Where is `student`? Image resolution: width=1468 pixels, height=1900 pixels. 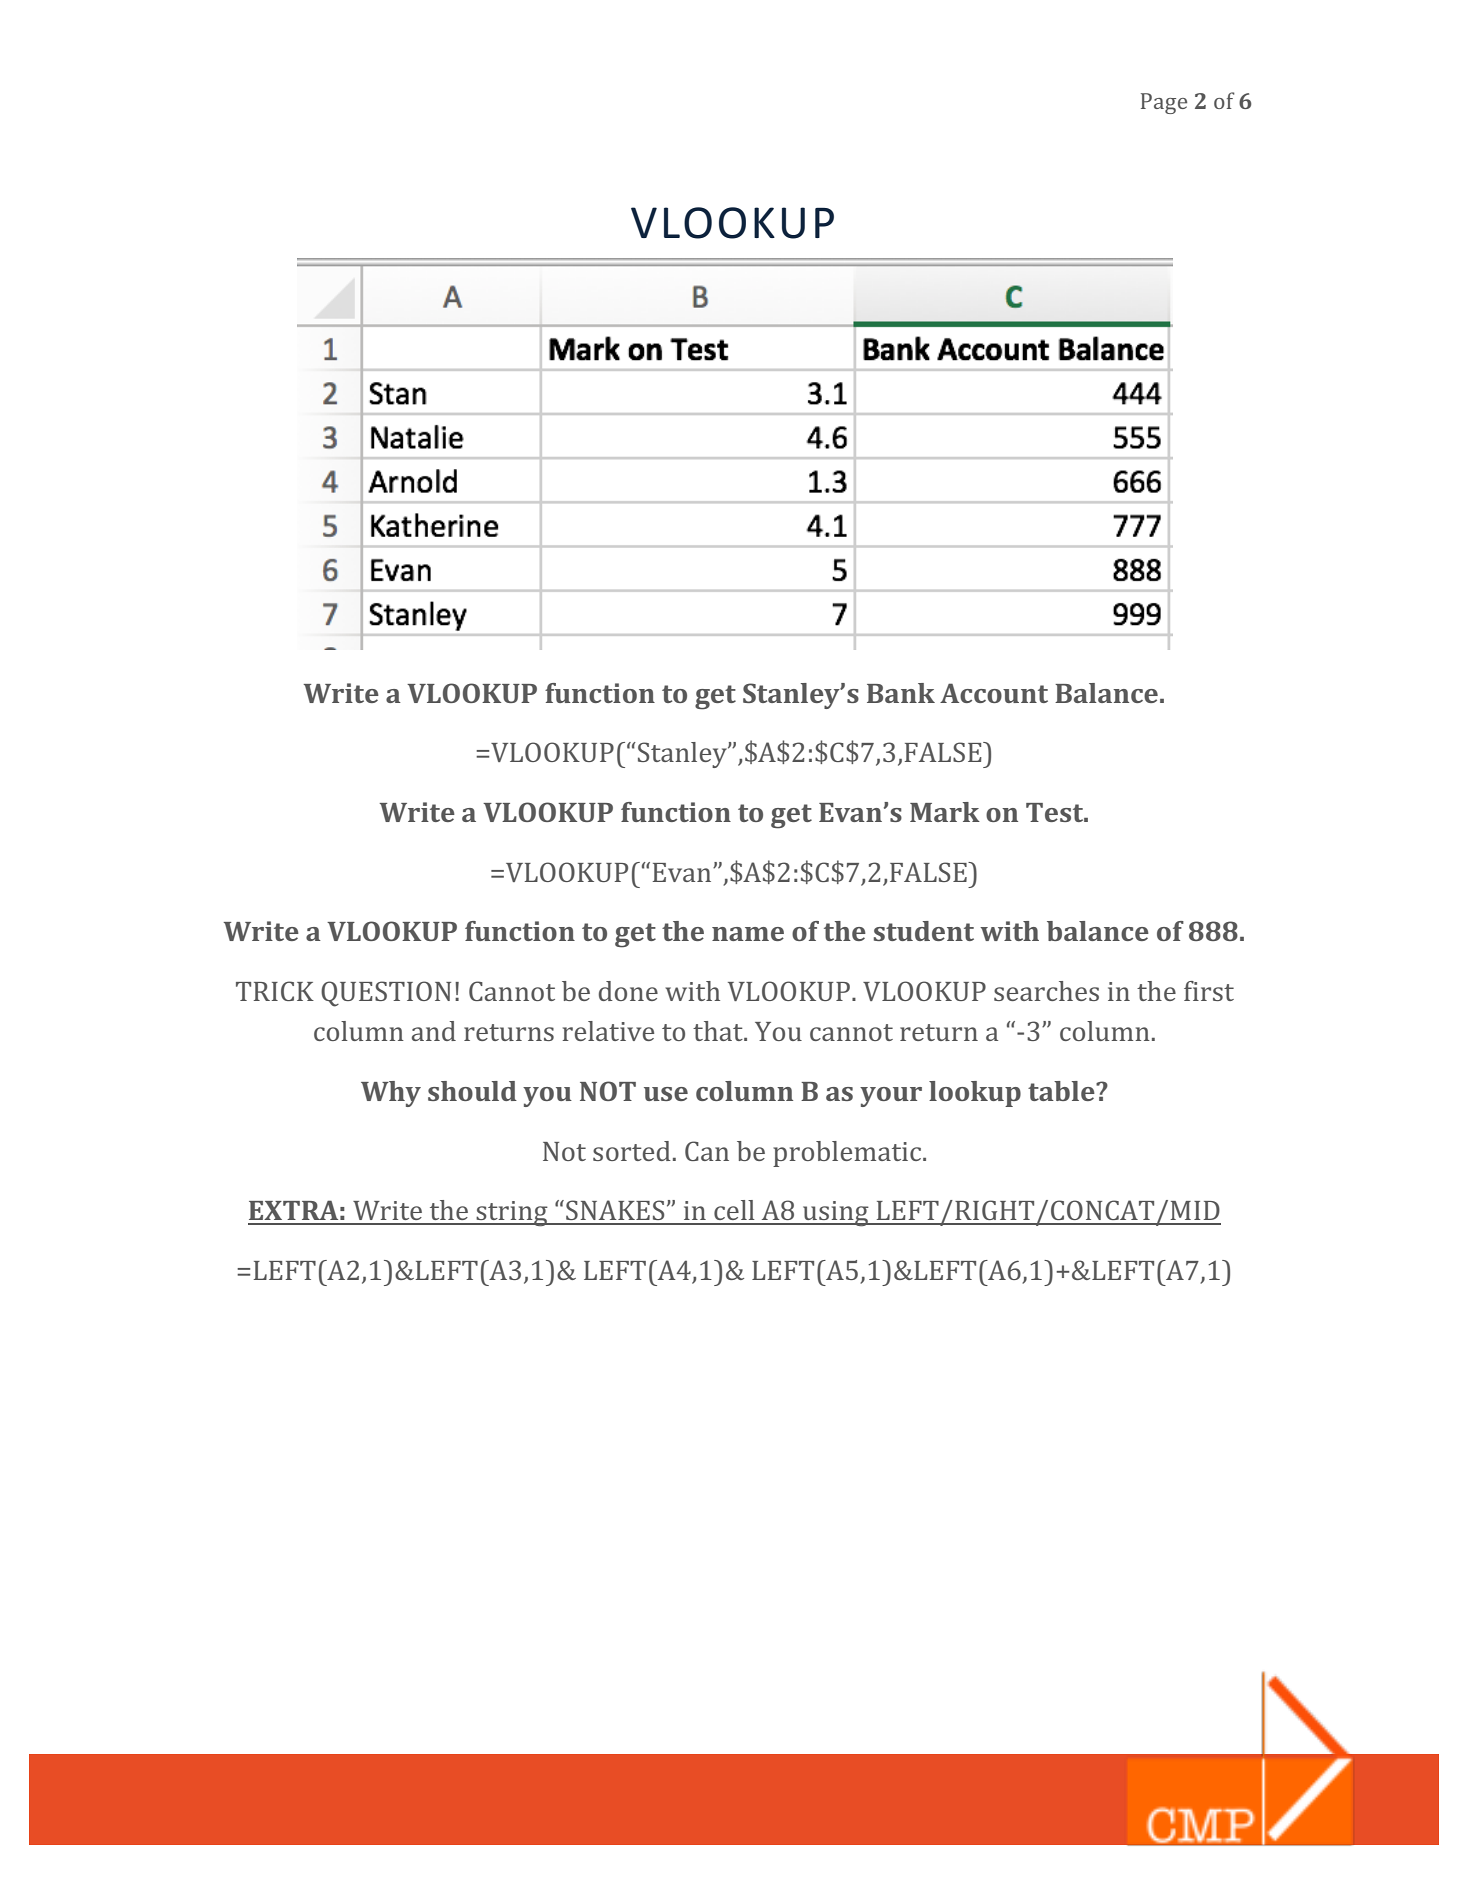
student is located at coordinates (924, 931).
